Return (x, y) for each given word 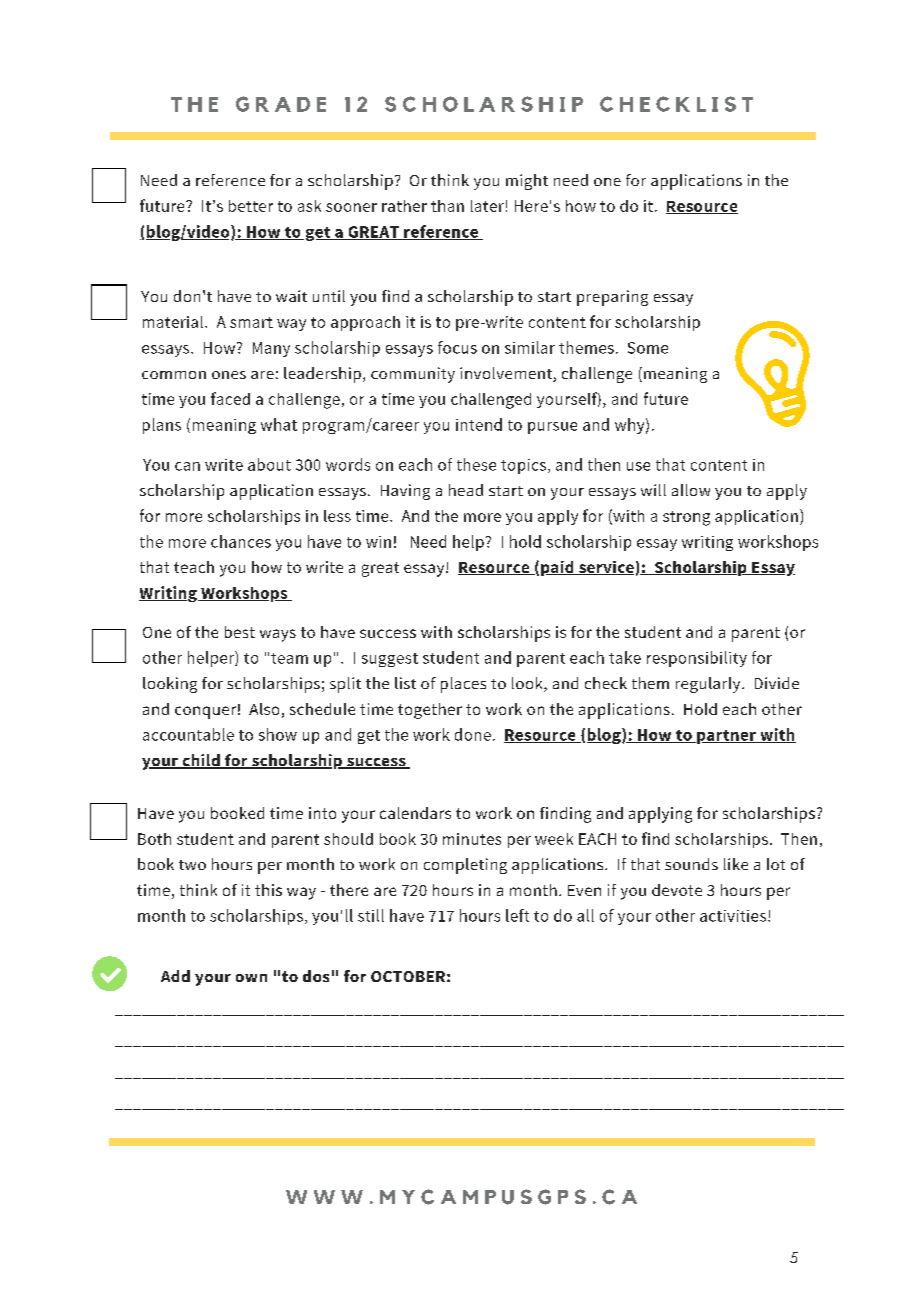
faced (230, 398)
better (251, 206)
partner (726, 737)
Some (648, 348)
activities (734, 916)
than (447, 206)
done (473, 734)
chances (241, 541)
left (517, 915)
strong (686, 518)
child (201, 761)
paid (558, 568)
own (251, 978)
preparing (612, 298)
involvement (507, 374)
